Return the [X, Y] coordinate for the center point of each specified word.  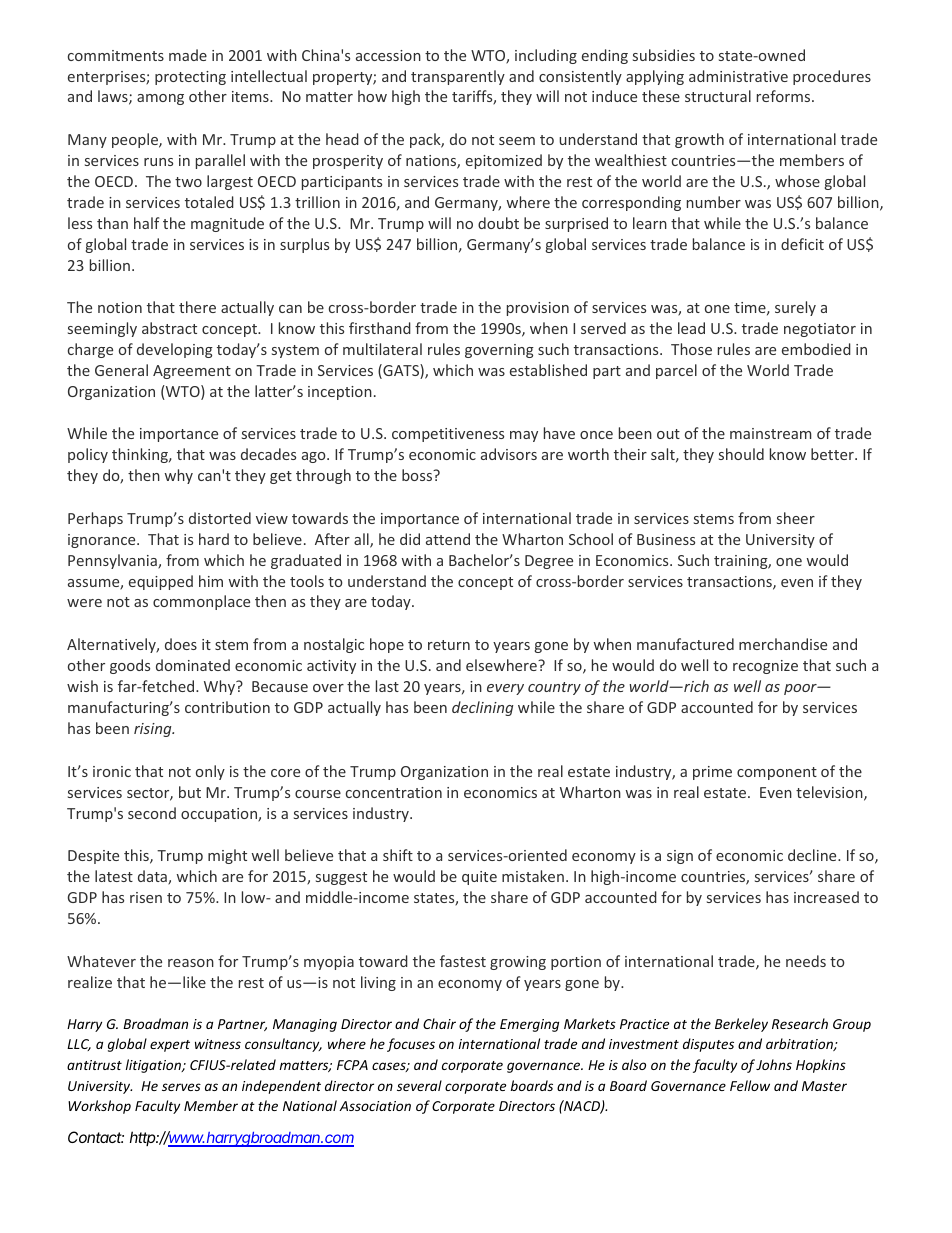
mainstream [771, 433]
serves [181, 1087]
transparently [458, 77]
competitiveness [448, 435]
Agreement [192, 372]
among [160, 99]
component [777, 773]
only [210, 772]
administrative [738, 76]
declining [483, 708]
